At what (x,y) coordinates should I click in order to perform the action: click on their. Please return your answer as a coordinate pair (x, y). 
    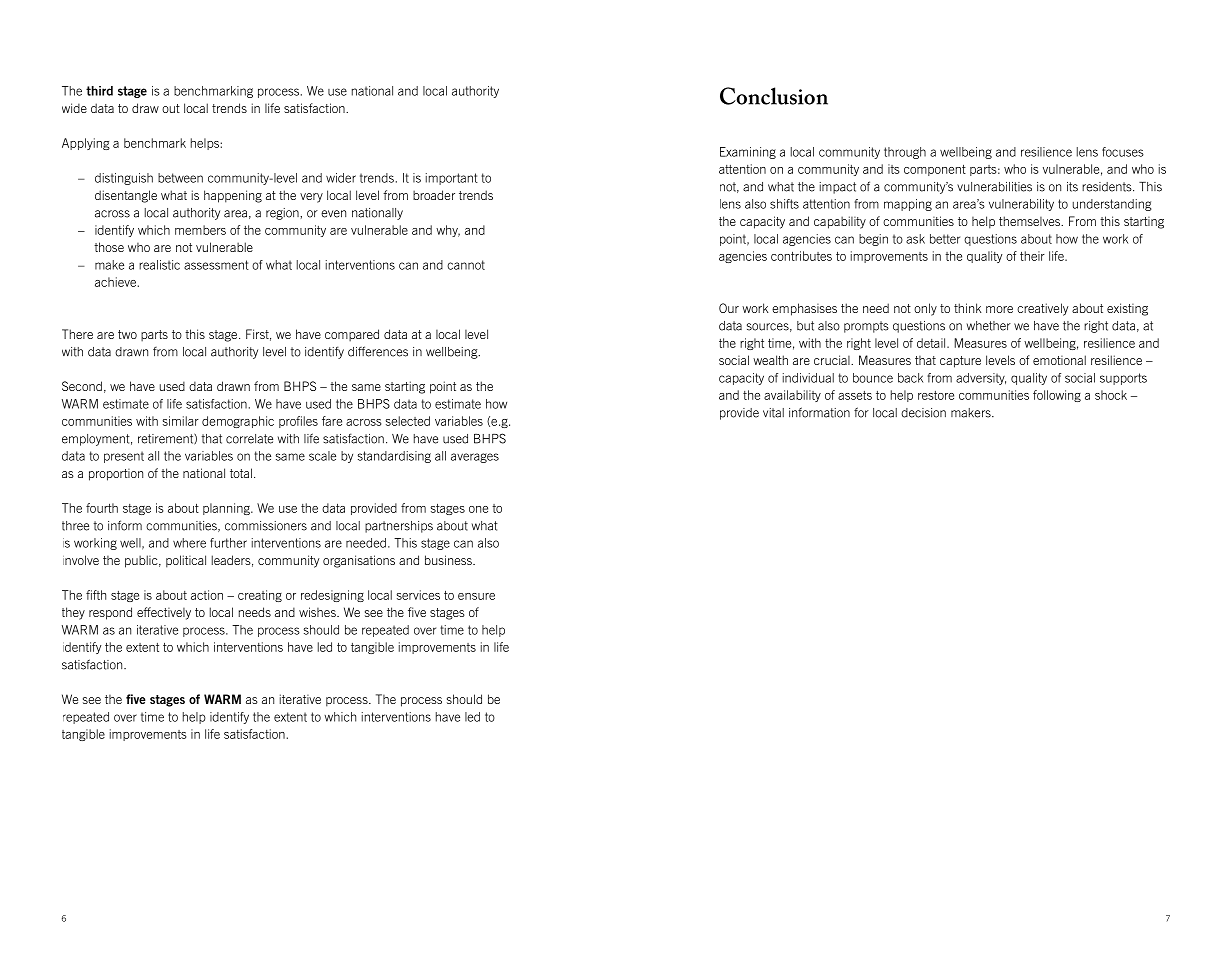
    Looking at the image, I should click on (1032, 256).
